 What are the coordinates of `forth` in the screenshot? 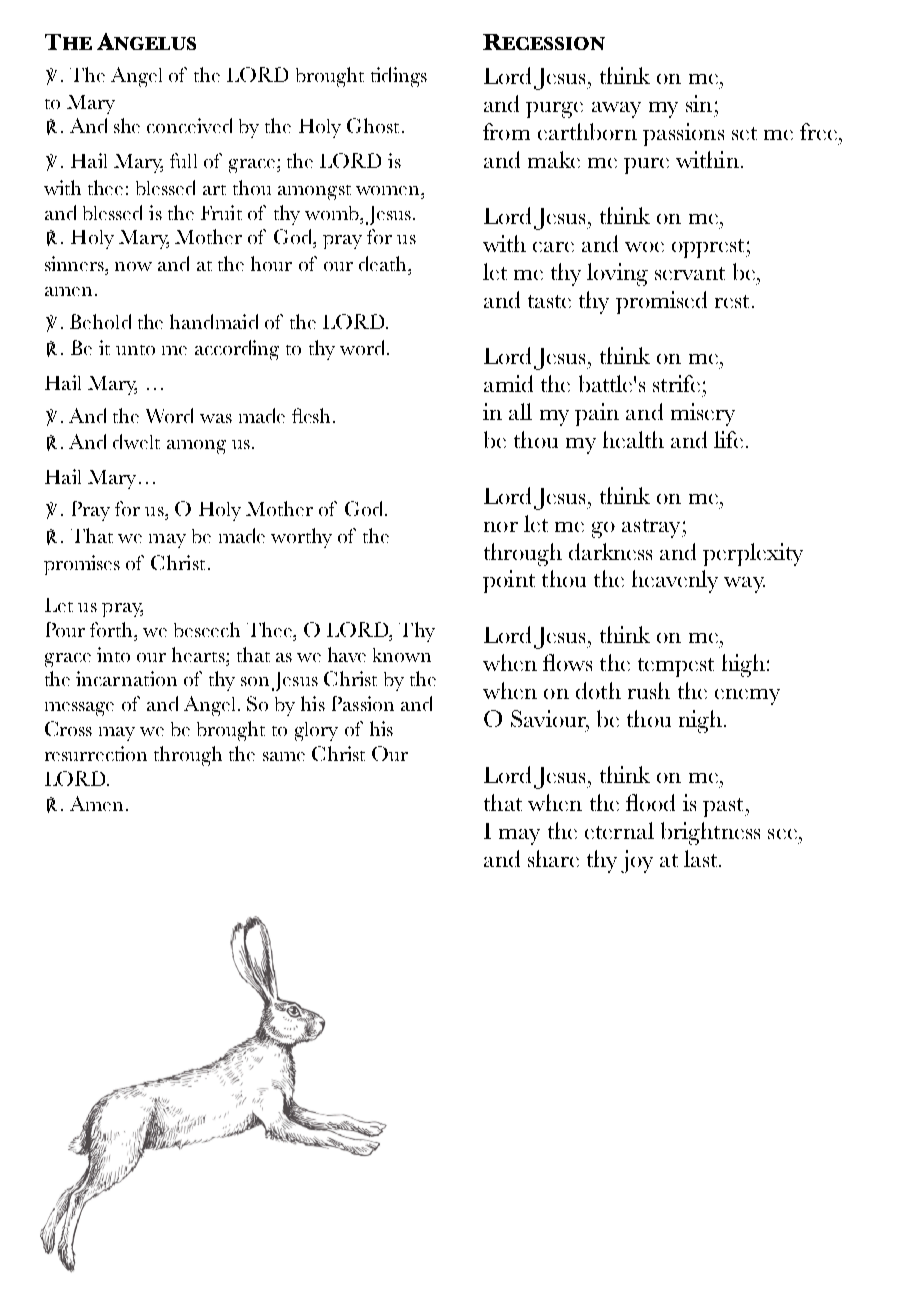 It's located at (112, 629).
